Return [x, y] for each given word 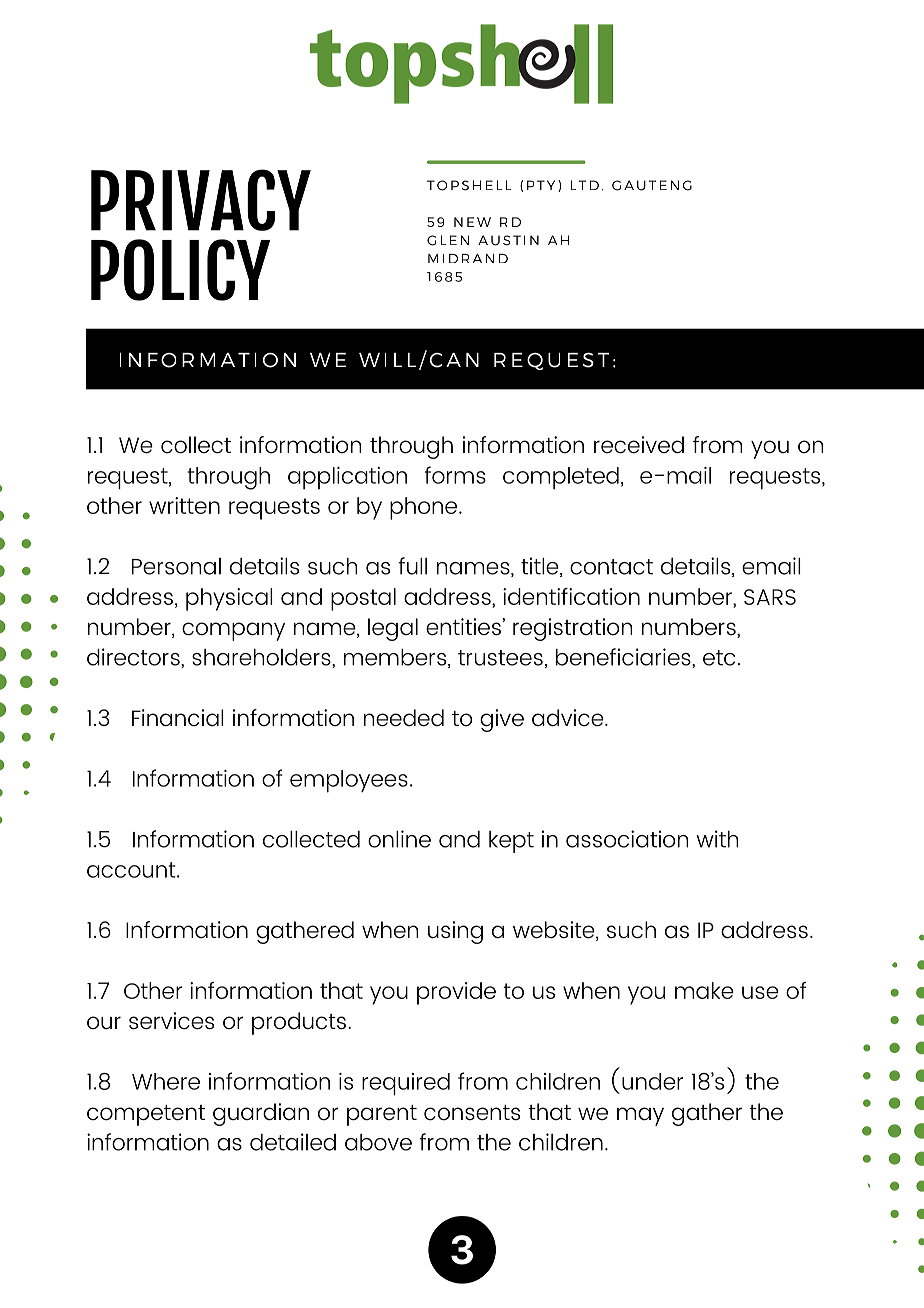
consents [472, 1113]
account [132, 870]
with [717, 839]
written [184, 505]
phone [425, 508]
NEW [472, 222]
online [399, 839]
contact [611, 567]
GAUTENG [652, 185]
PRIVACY [201, 200]
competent [146, 1115]
